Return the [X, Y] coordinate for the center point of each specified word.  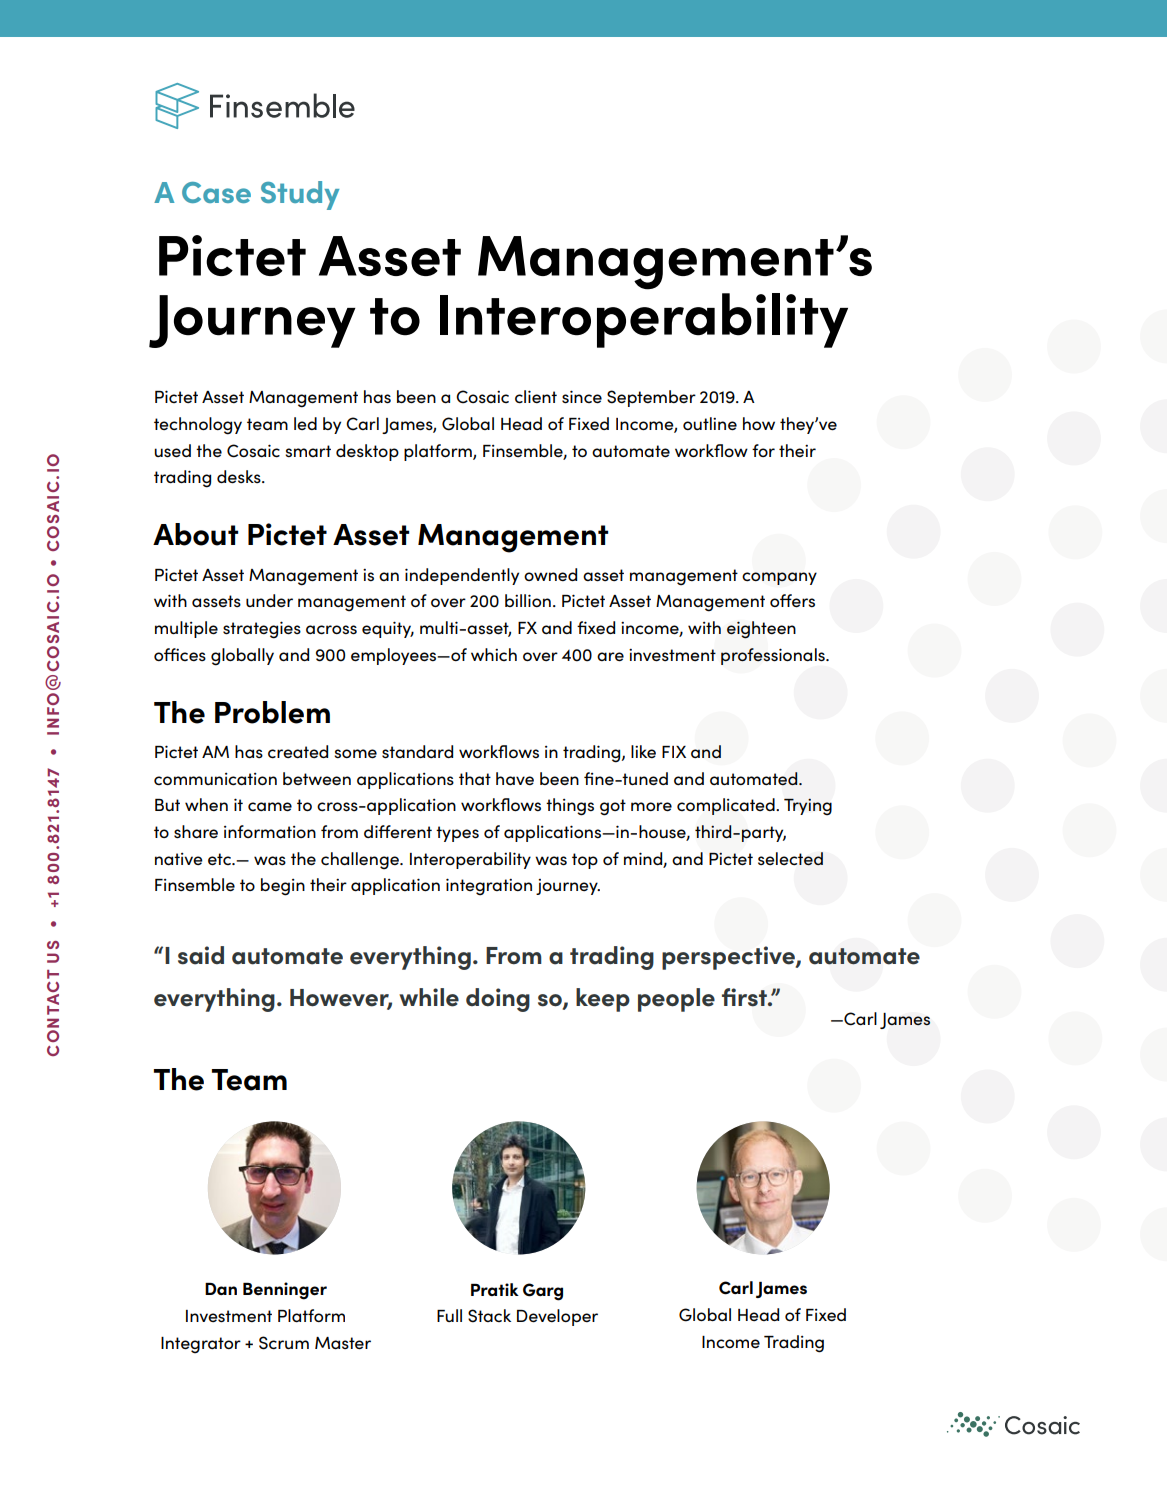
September [651, 398]
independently [462, 576]
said [201, 955]
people [676, 1000]
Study [300, 195]
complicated [727, 806]
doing [498, 1000]
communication [215, 779]
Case [216, 192]
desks [240, 477]
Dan [221, 1289]
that [475, 778]
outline [710, 424]
